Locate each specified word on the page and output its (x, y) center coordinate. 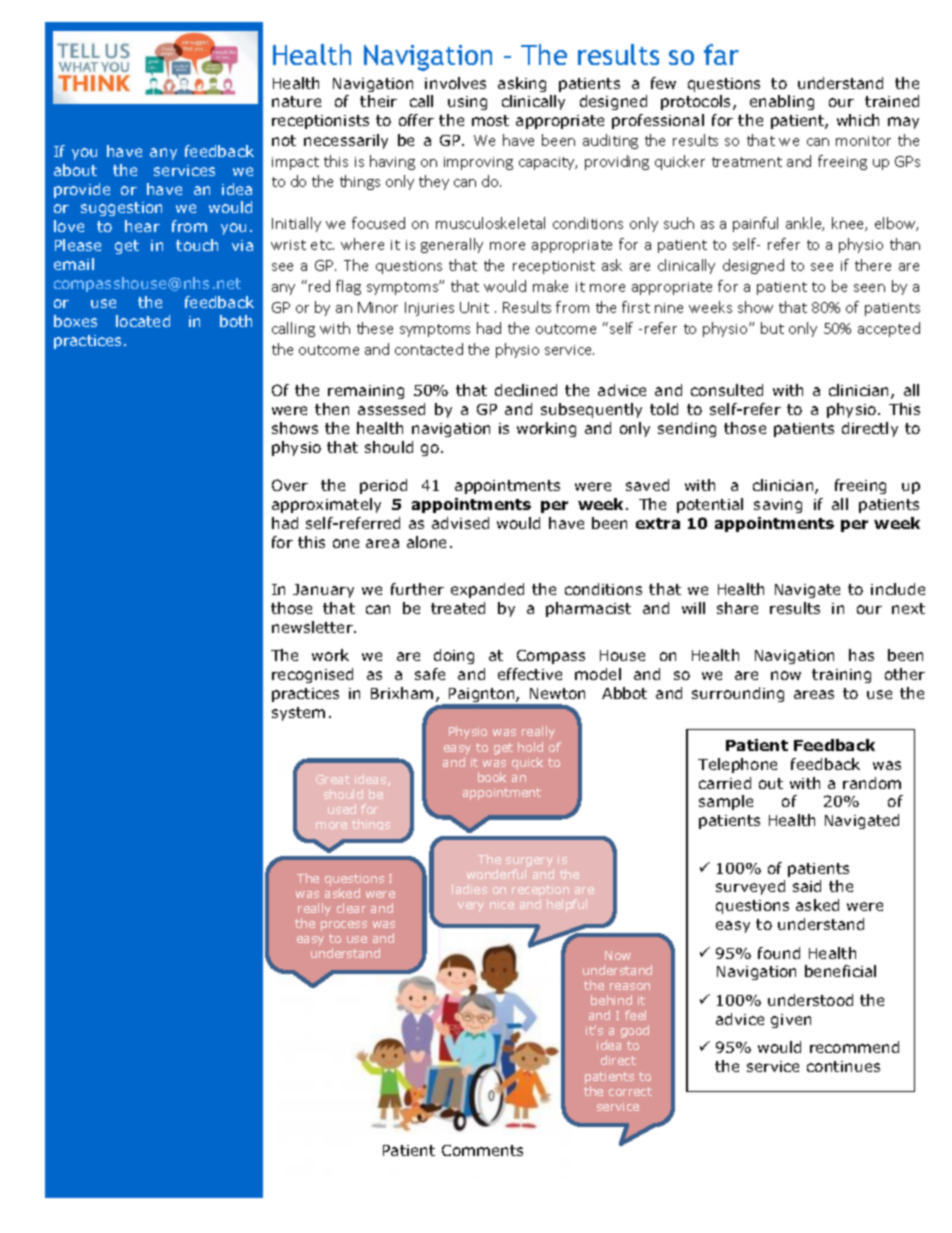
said (807, 886)
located (143, 321)
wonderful (496, 874)
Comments (482, 1150)
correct (630, 1091)
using (467, 103)
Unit (474, 307)
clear (351, 908)
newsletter (313, 627)
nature (296, 101)
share (737, 608)
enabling (782, 102)
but (772, 328)
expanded (487, 590)
